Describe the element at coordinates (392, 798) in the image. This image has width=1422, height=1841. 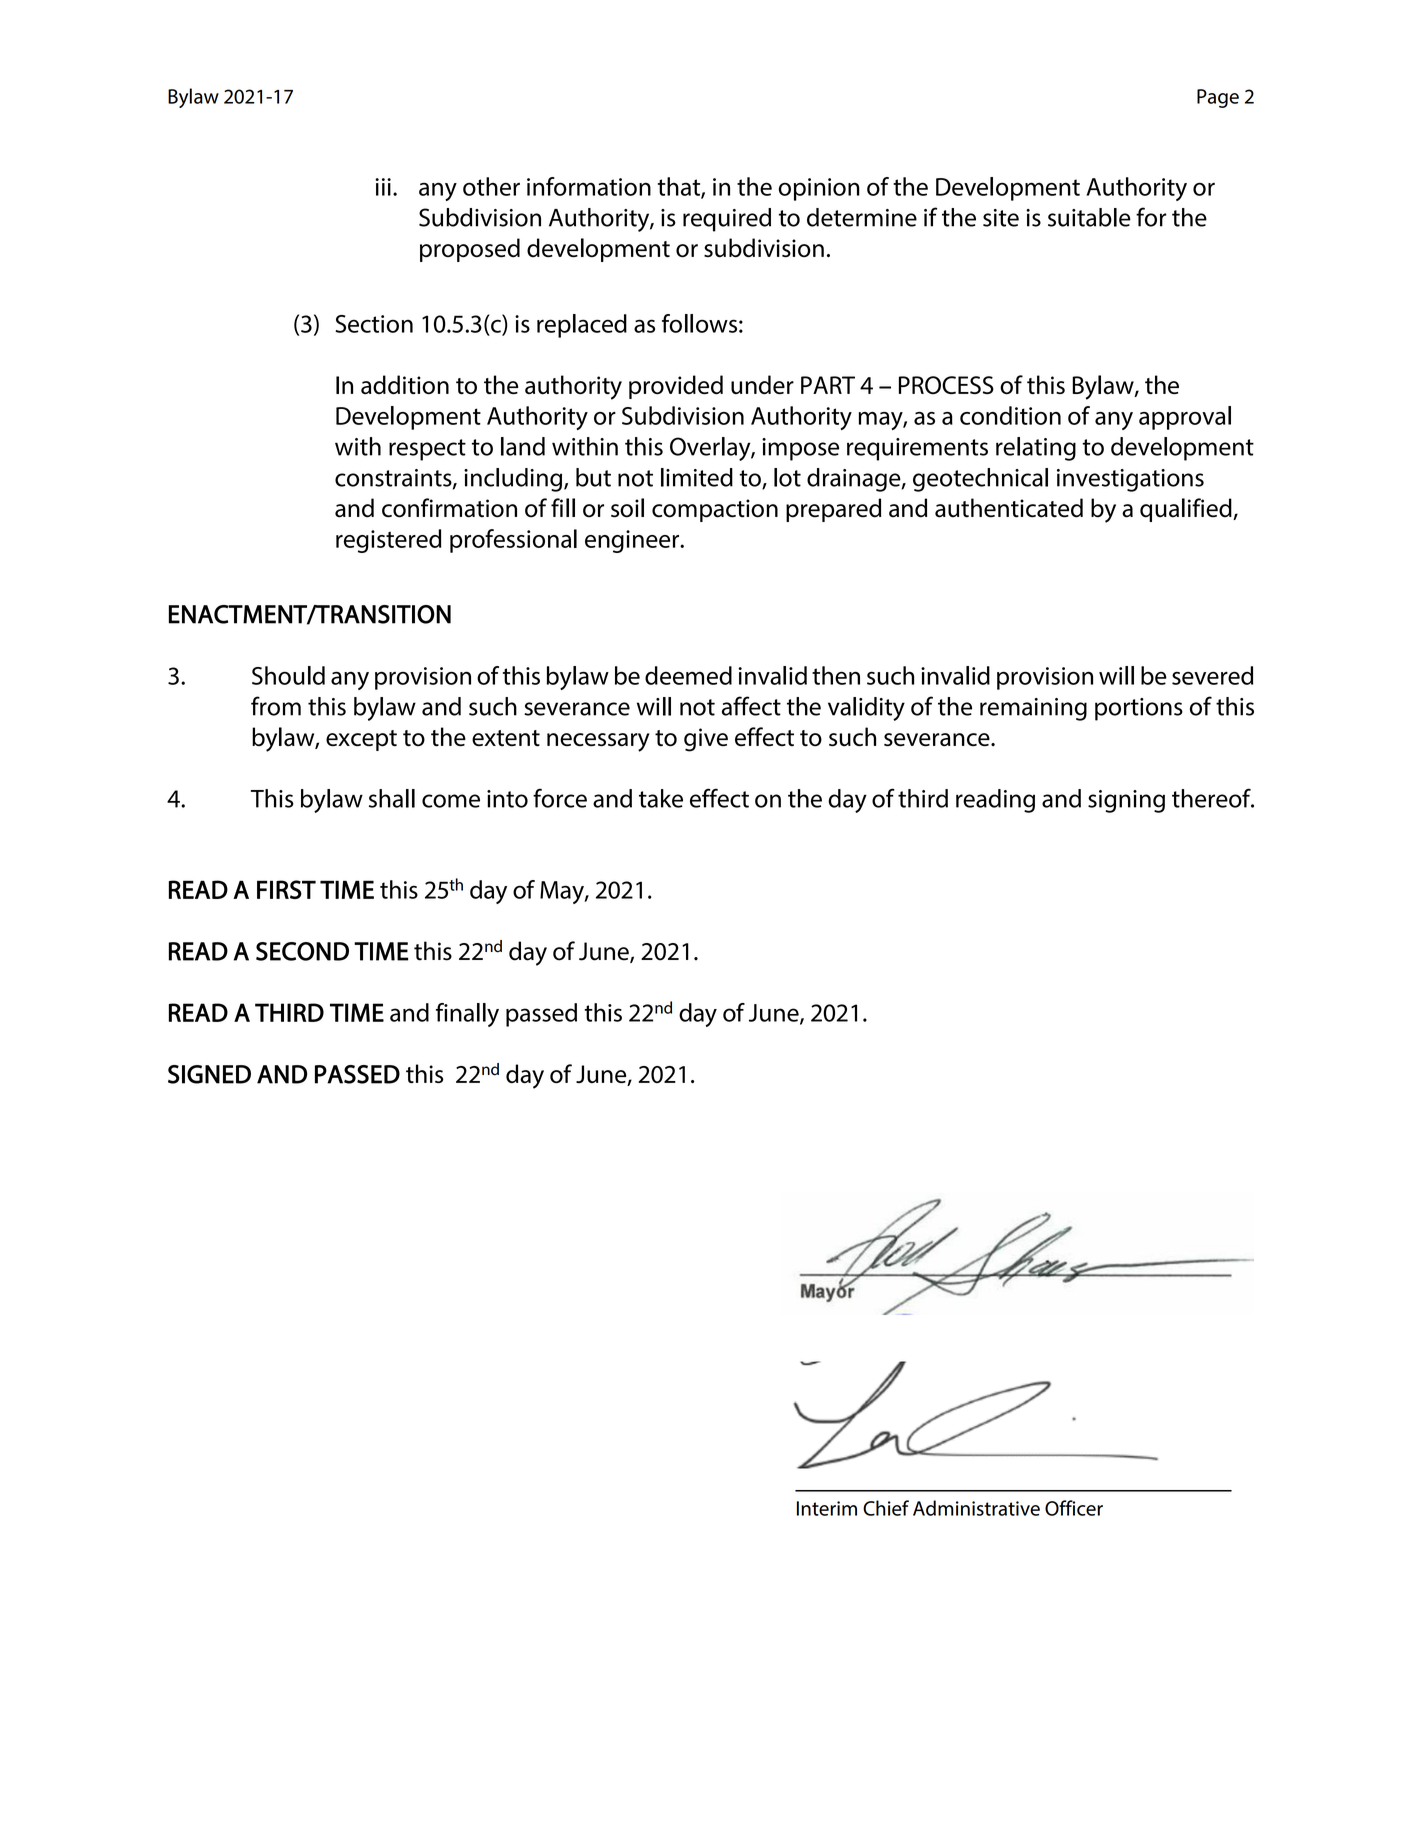
I see `shall` at that location.
